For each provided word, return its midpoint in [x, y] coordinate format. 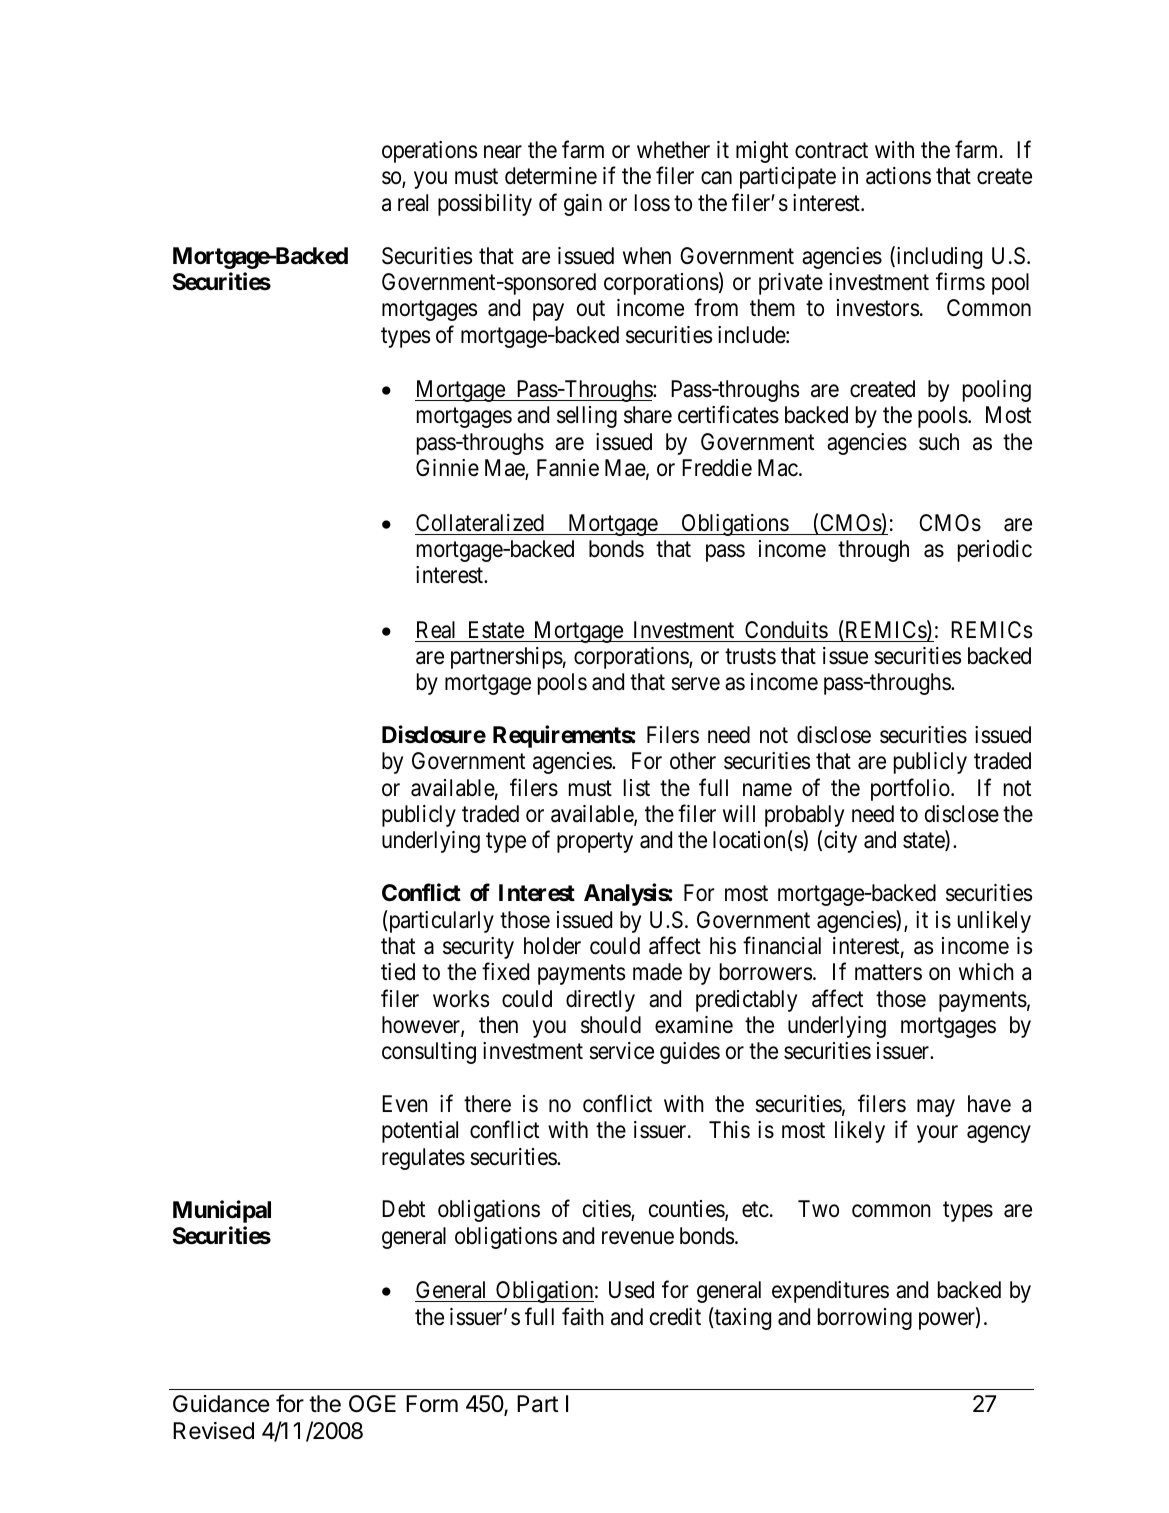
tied [398, 972]
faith [583, 1316]
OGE [372, 1404]
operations [429, 152]
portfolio [911, 789]
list [637, 788]
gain [583, 205]
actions [898, 176]
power [948, 1321]
